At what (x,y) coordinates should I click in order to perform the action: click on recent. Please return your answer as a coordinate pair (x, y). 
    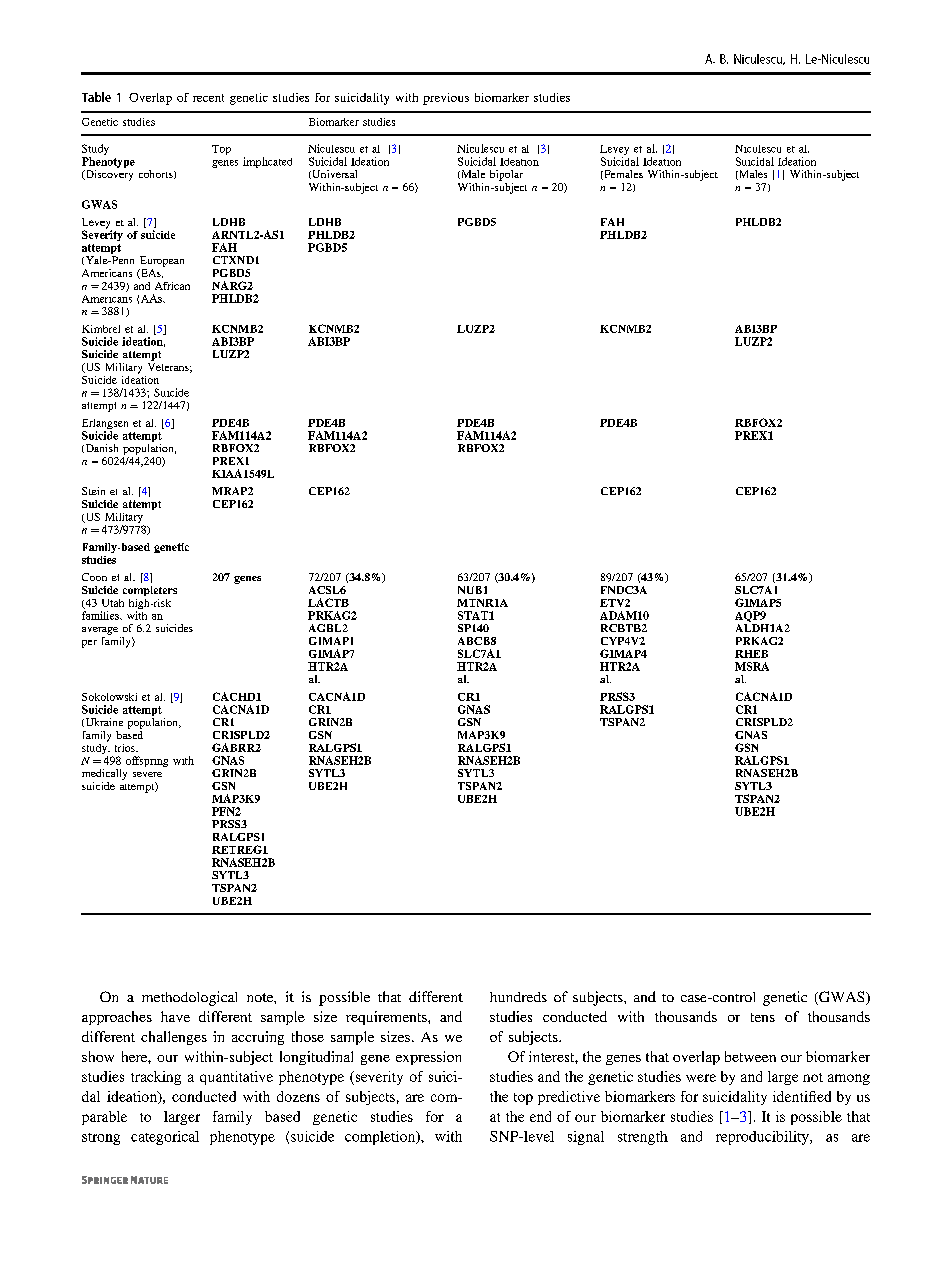
    Looking at the image, I should click on (208, 98).
